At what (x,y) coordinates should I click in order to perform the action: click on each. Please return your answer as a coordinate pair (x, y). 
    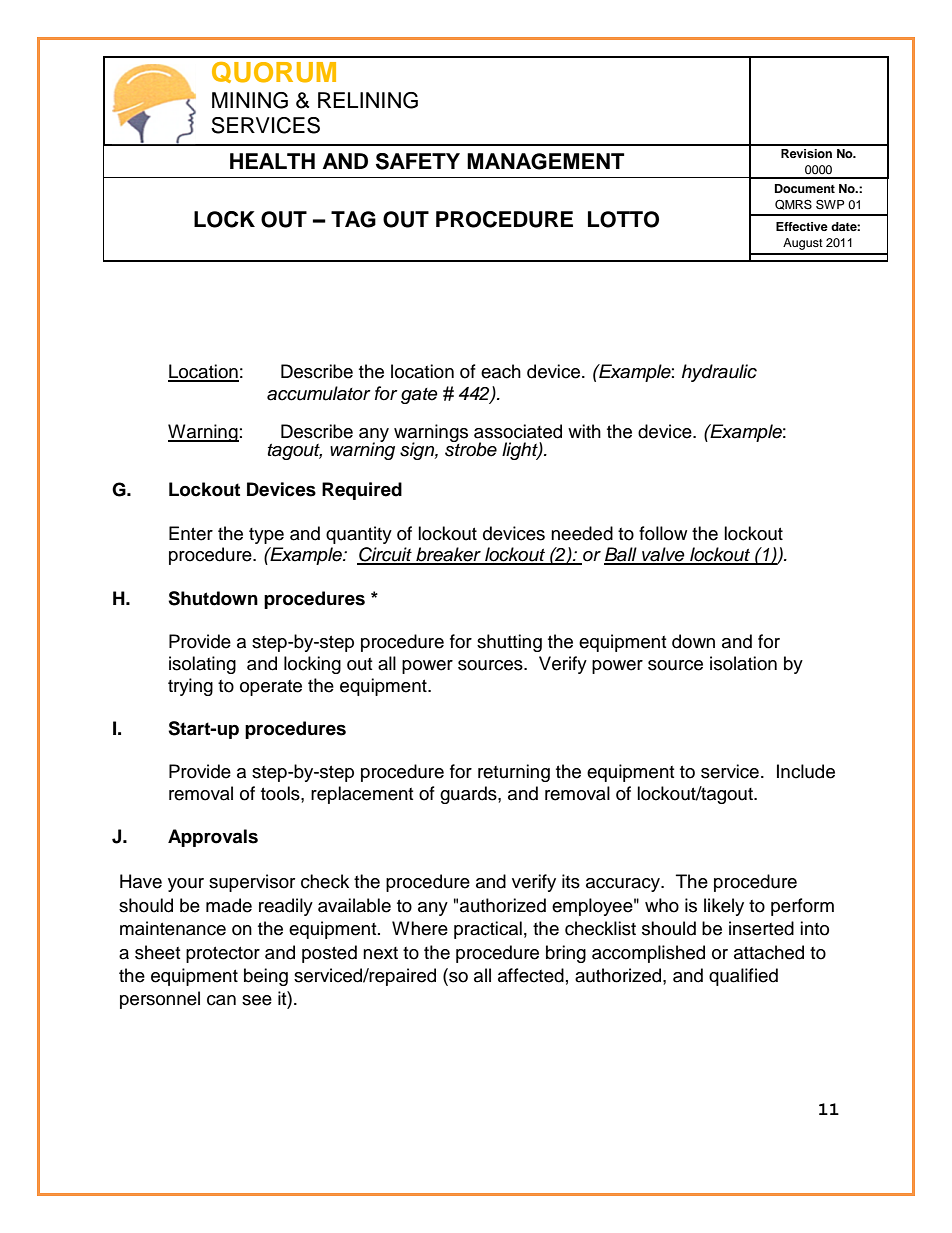
    Looking at the image, I should click on (501, 371).
